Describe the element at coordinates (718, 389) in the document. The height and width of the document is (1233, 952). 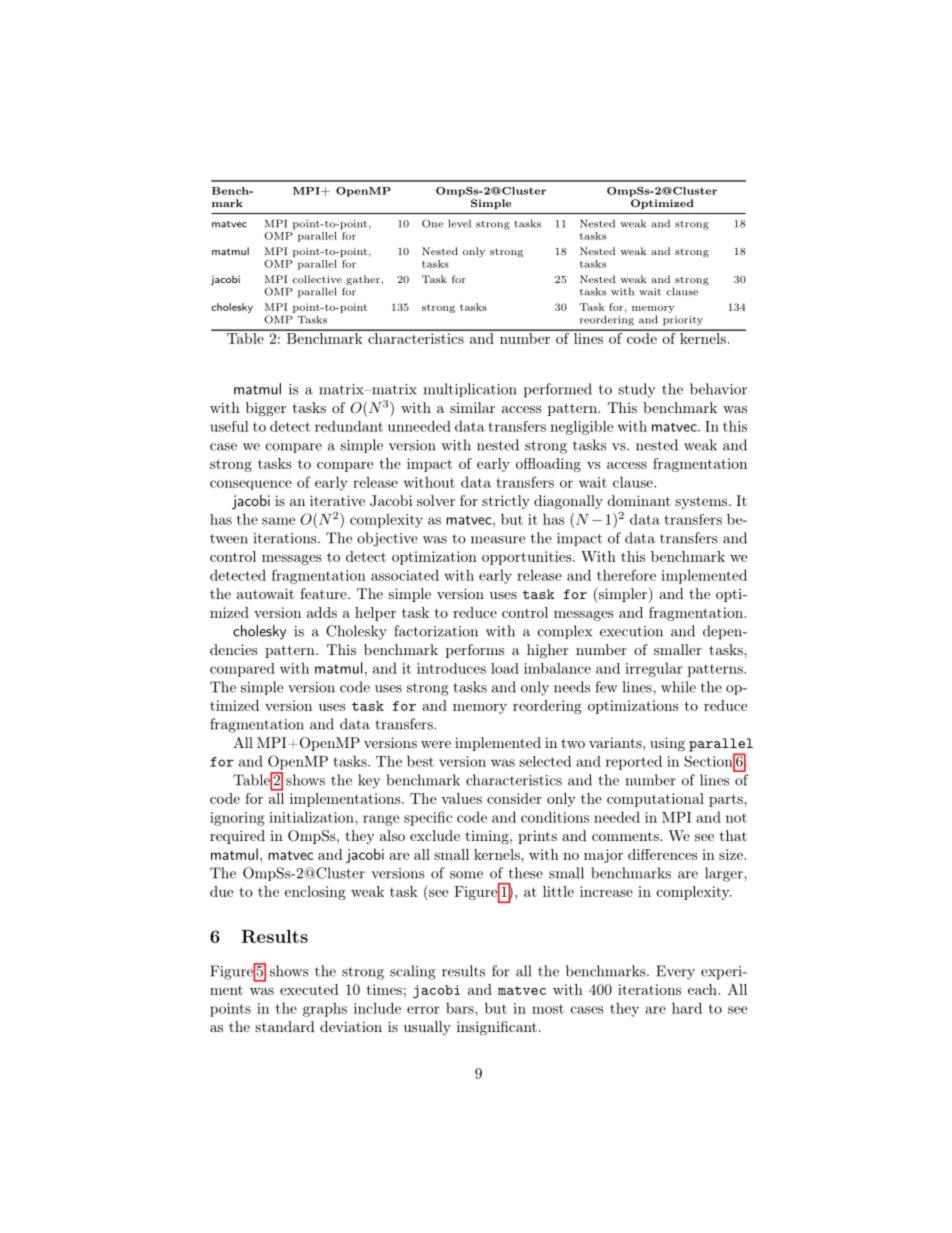
I see `behavior` at that location.
